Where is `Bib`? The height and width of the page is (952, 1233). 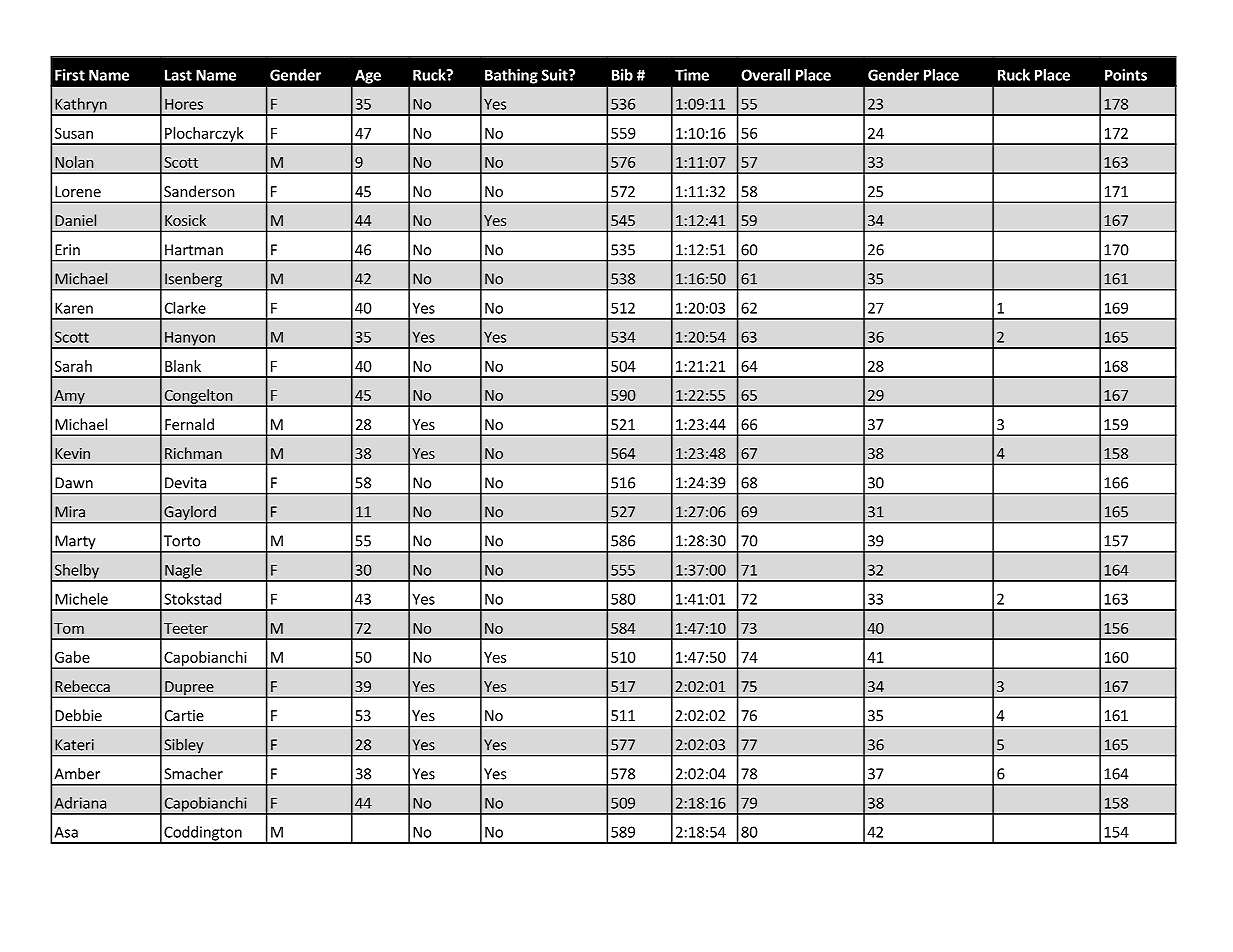 Bib is located at coordinates (622, 75).
